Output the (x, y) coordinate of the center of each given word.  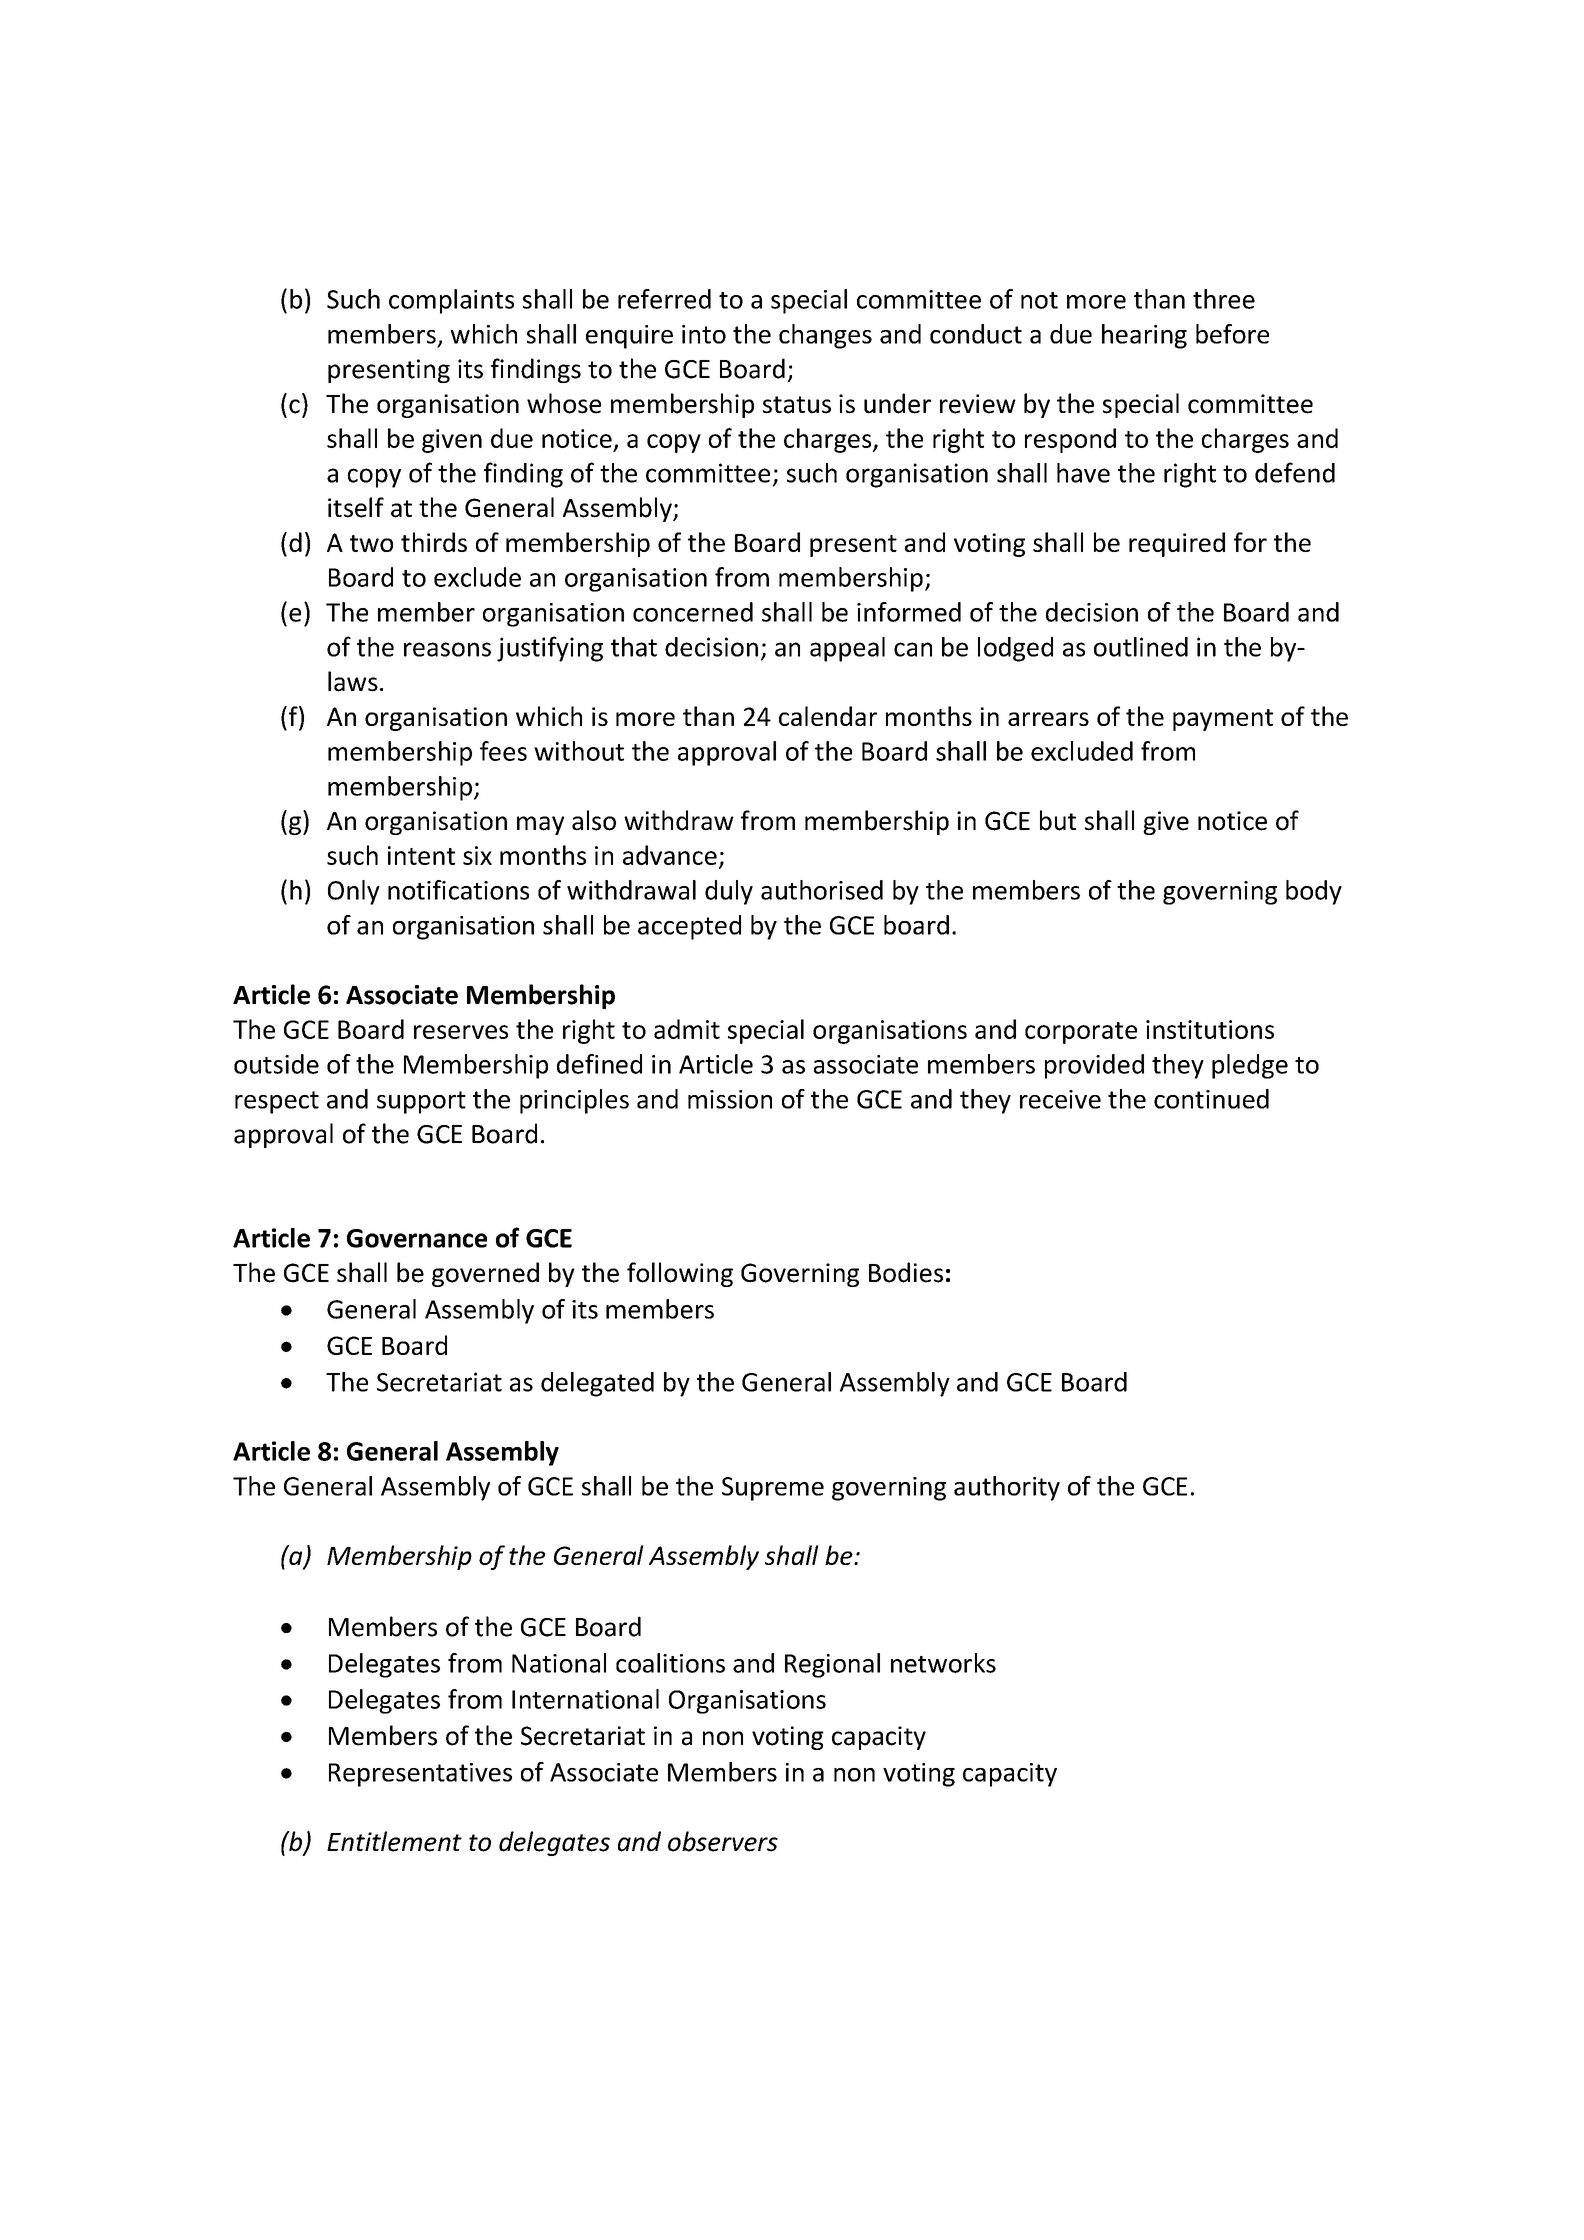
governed (485, 1274)
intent (421, 855)
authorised (822, 890)
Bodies (906, 1272)
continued (1211, 1099)
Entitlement (394, 1841)
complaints (451, 301)
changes (825, 336)
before (1232, 334)
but (1058, 820)
